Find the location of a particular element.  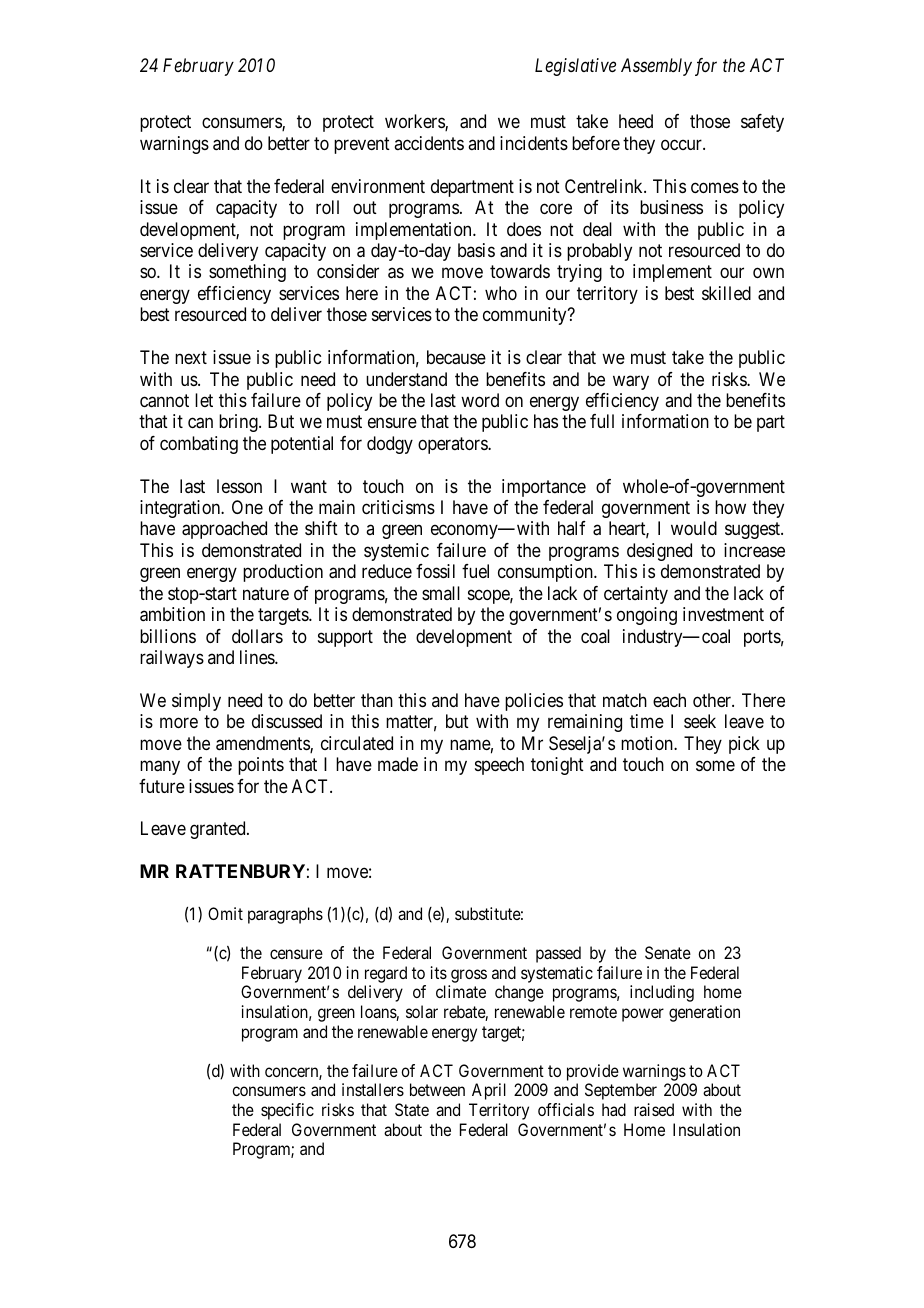

Assembly is located at coordinates (656, 67).
